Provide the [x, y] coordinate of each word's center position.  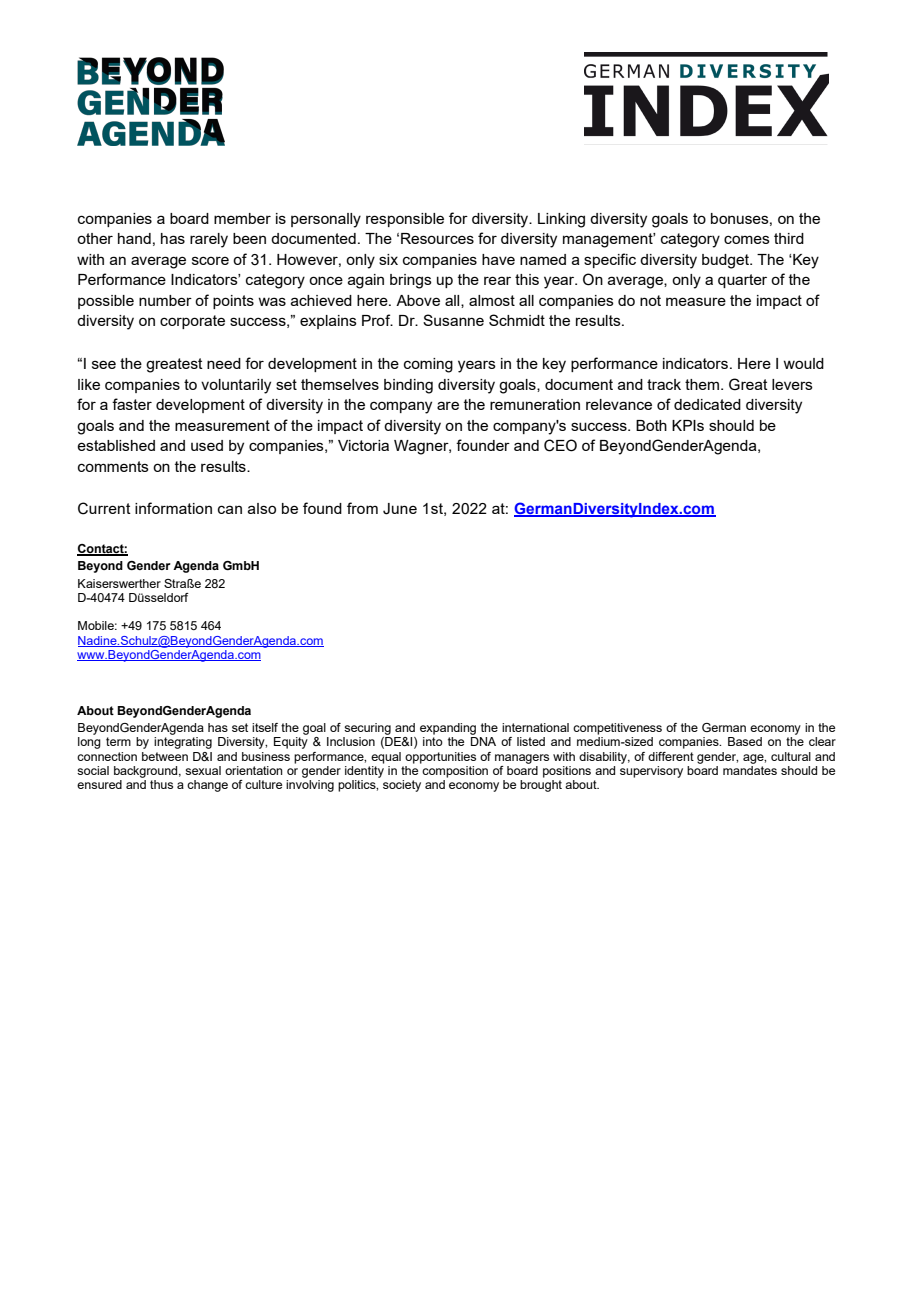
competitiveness [617, 729]
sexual [203, 770]
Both [651, 425]
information [173, 508]
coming [428, 365]
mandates [750, 769]
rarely [209, 240]
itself [265, 727]
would [803, 363]
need [224, 363]
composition [454, 770]
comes [747, 239]
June [400, 509]
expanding [448, 729]
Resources [437, 238]
